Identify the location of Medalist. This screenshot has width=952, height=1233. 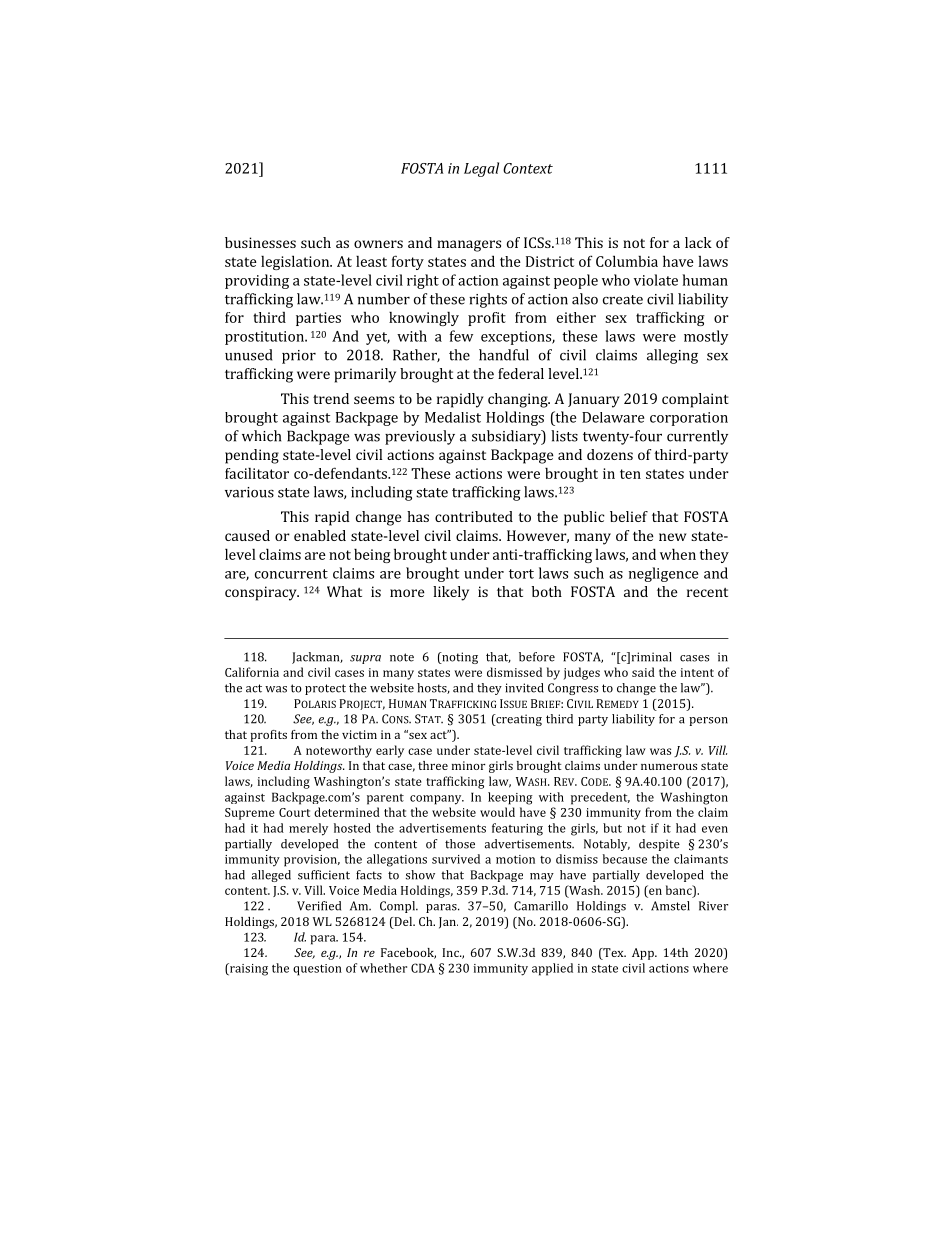
(453, 417).
